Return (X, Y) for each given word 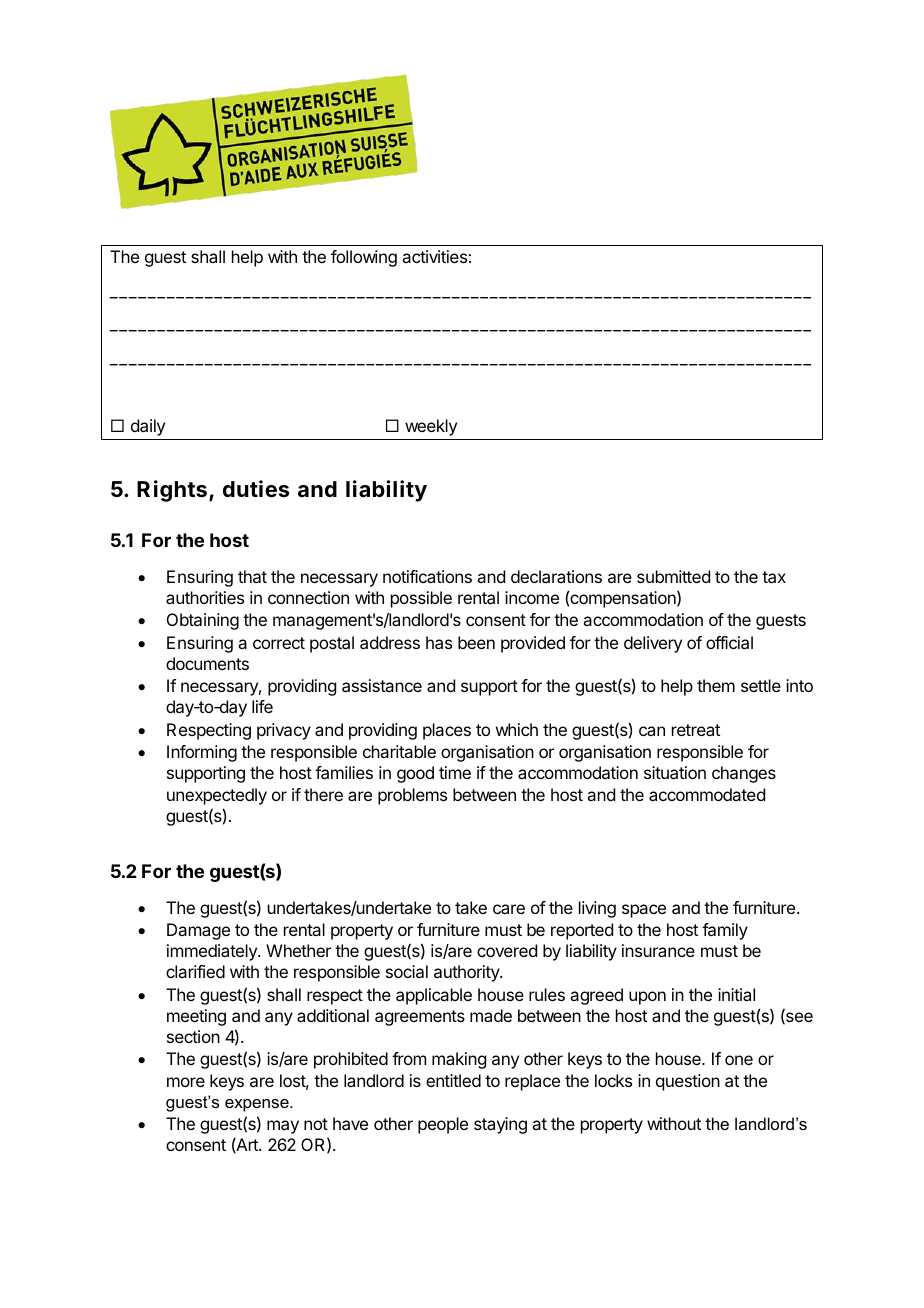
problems (412, 796)
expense (258, 1105)
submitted (673, 576)
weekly (431, 427)
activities (434, 256)
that (252, 576)
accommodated (707, 794)
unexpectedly (217, 796)
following (364, 258)
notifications (427, 576)
